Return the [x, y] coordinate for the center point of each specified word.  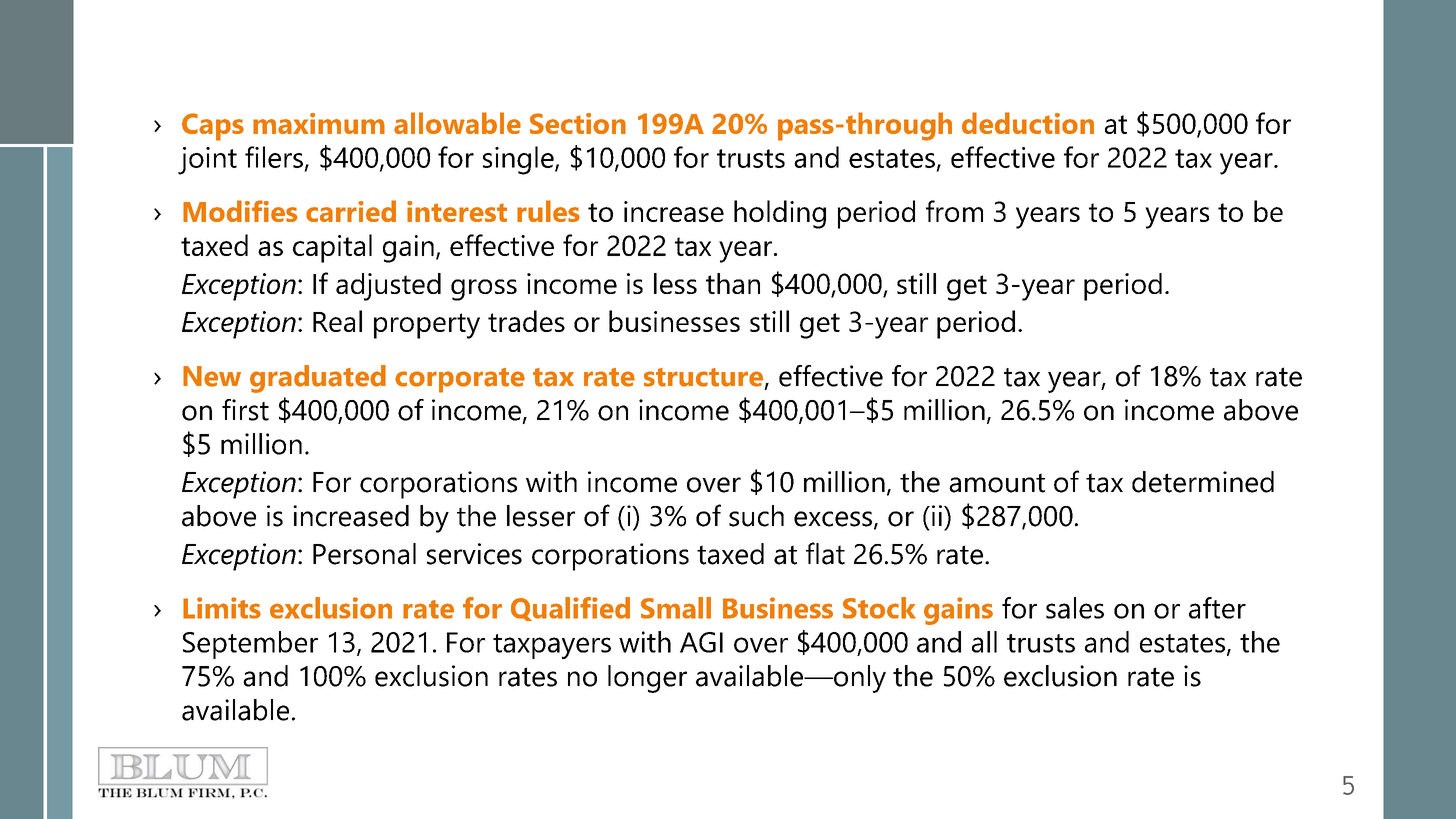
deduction [1028, 123]
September [250, 645]
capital [332, 248]
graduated [318, 379]
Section [578, 123]
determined [1203, 482]
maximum [319, 123]
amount [997, 483]
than [733, 283]
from [954, 211]
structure [703, 377]
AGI [701, 642]
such [756, 516]
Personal [364, 554]
